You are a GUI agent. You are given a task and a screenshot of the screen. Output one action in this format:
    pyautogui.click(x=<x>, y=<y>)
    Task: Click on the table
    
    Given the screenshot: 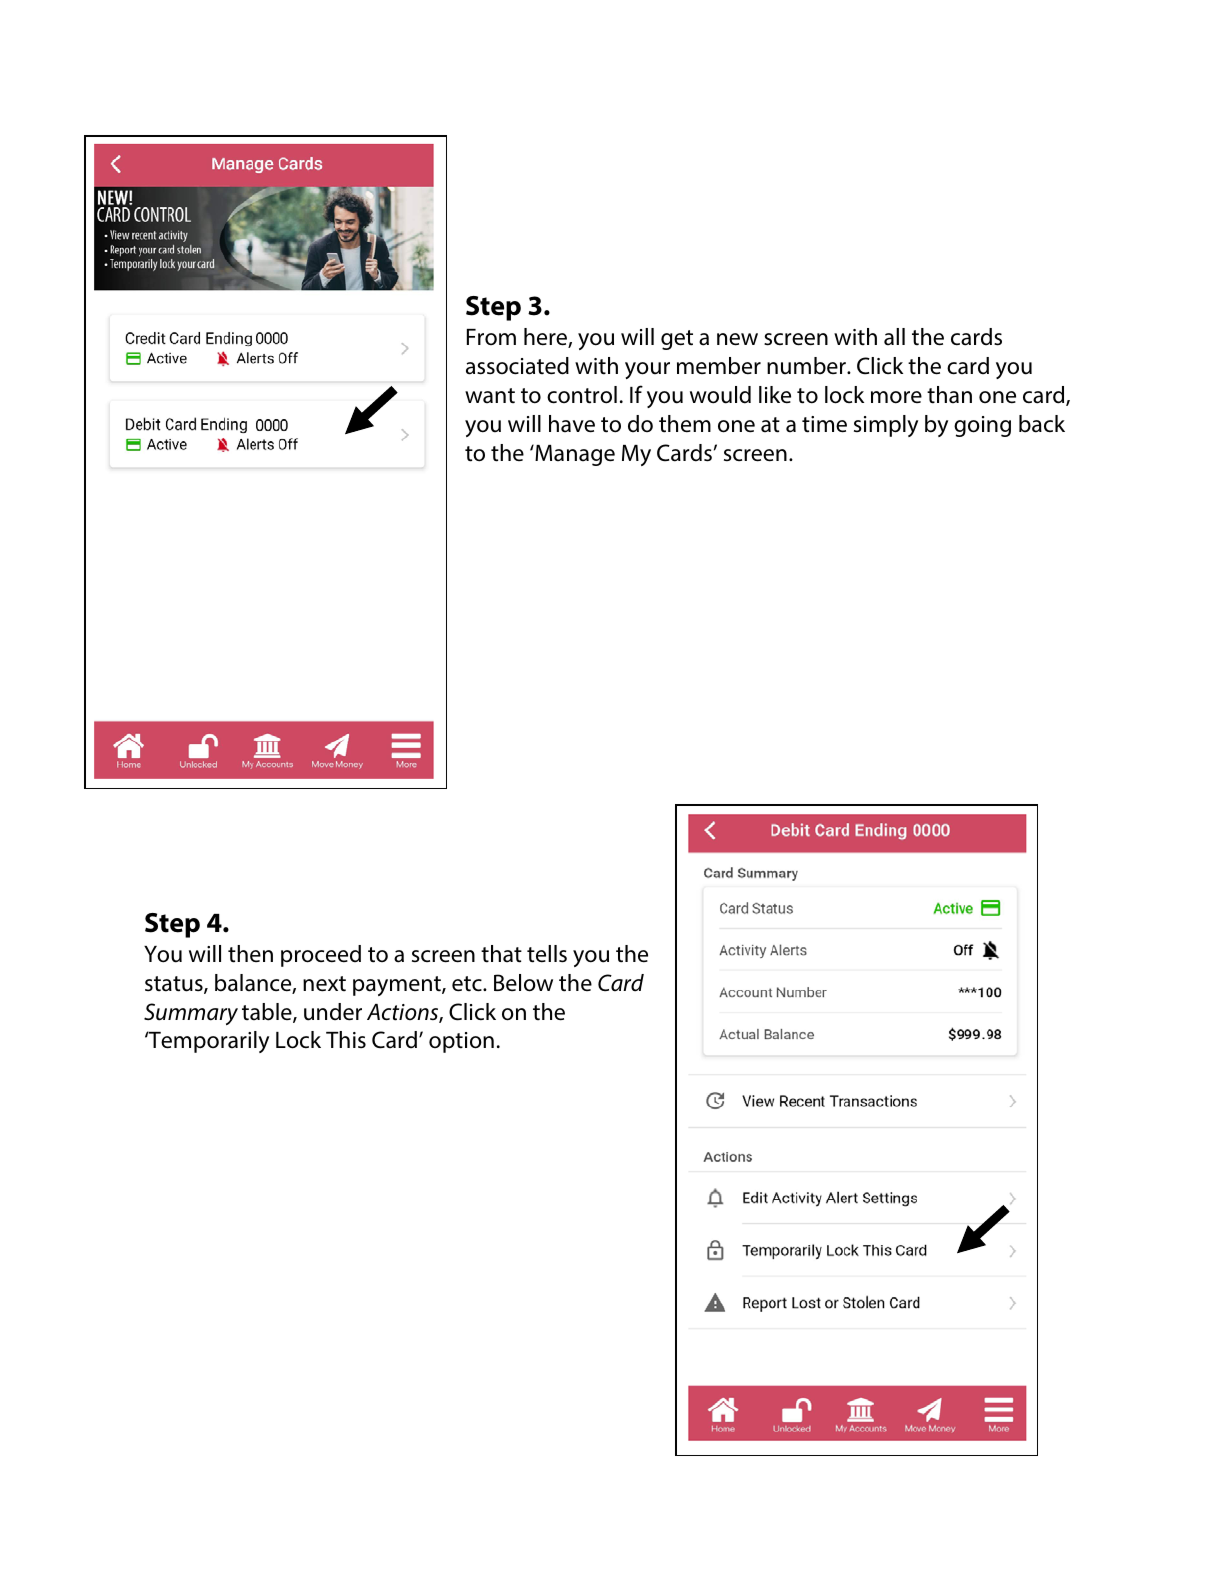 What is the action you would take?
    pyautogui.click(x=268, y=1013)
